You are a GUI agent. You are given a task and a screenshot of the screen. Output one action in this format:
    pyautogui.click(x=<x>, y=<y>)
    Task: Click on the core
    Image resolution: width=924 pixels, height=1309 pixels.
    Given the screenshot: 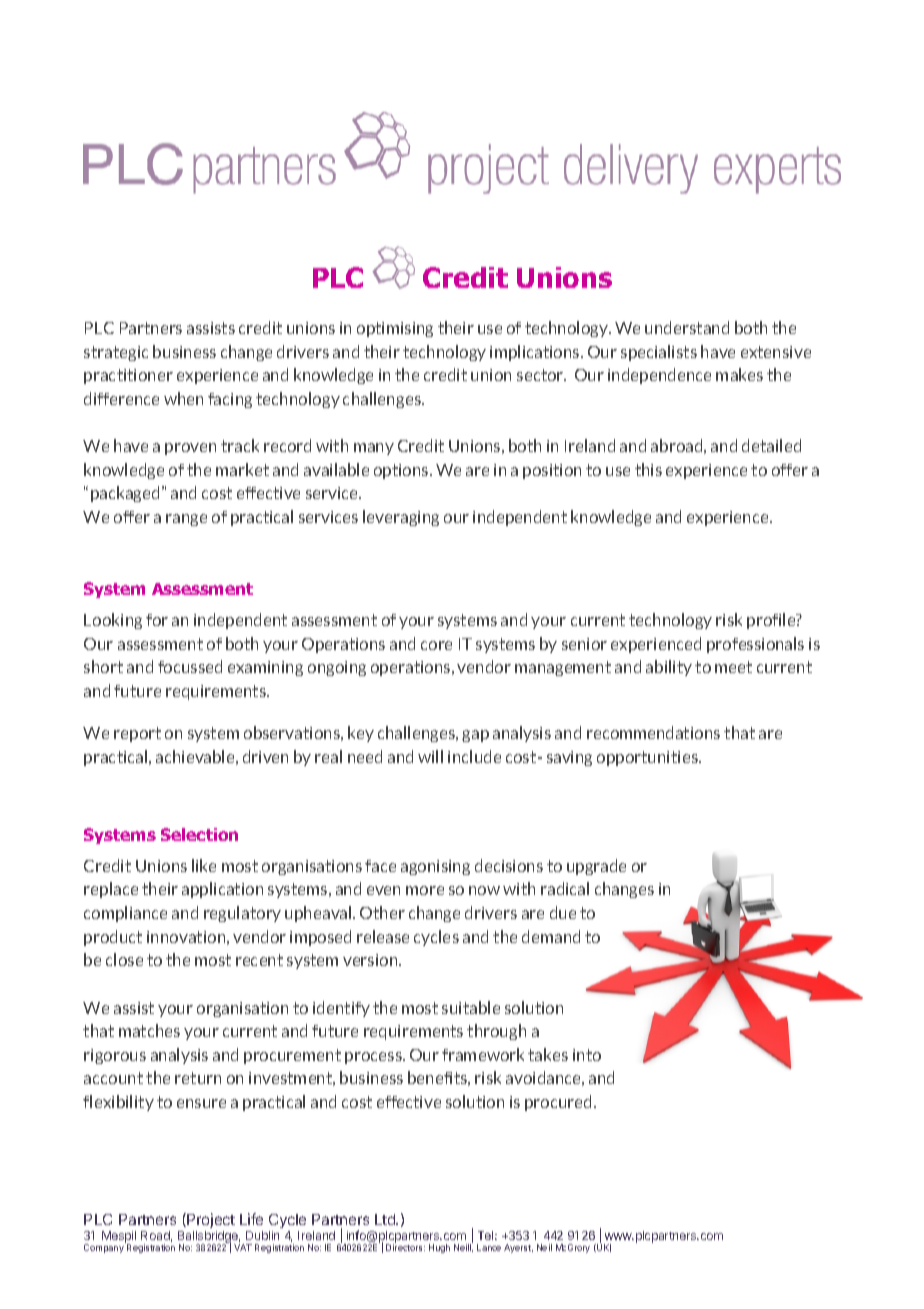 What is the action you would take?
    pyautogui.click(x=436, y=645)
